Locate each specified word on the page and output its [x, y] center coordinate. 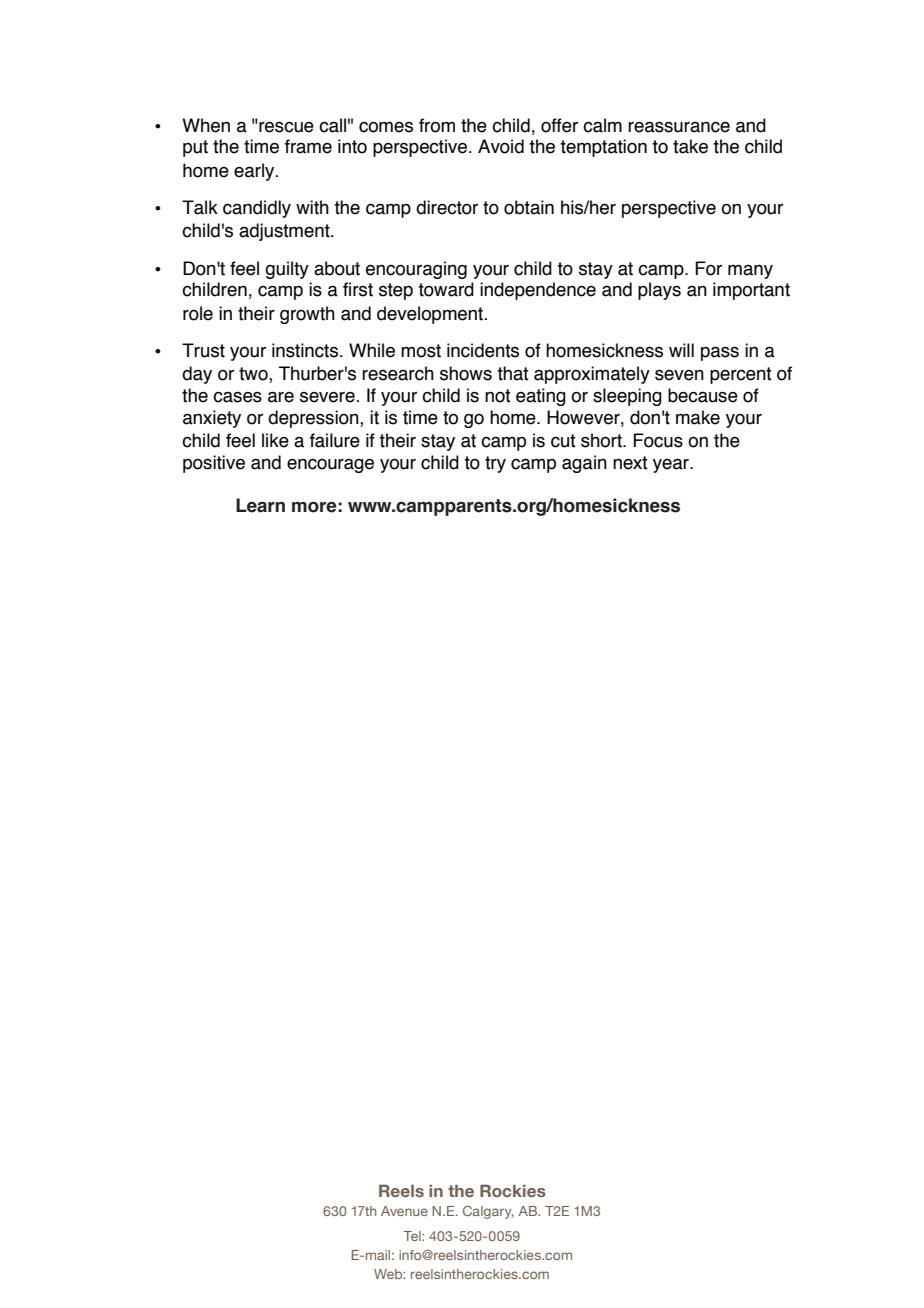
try [495, 464]
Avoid [501, 146]
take [690, 146]
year [672, 465]
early [255, 172]
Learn [260, 505]
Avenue [404, 1211]
